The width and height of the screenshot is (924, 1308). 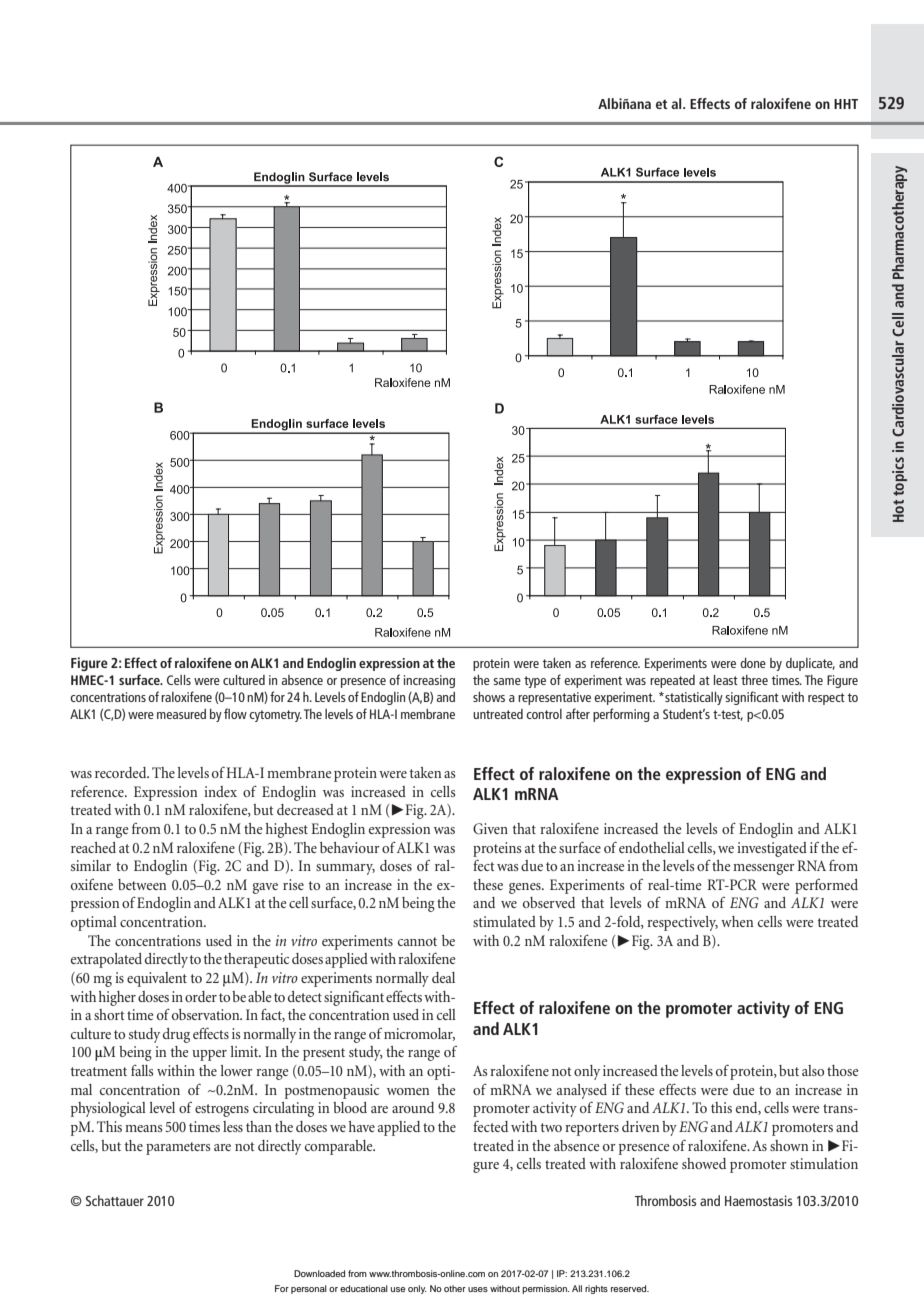 I want to click on equivalent, so click(x=157, y=979).
